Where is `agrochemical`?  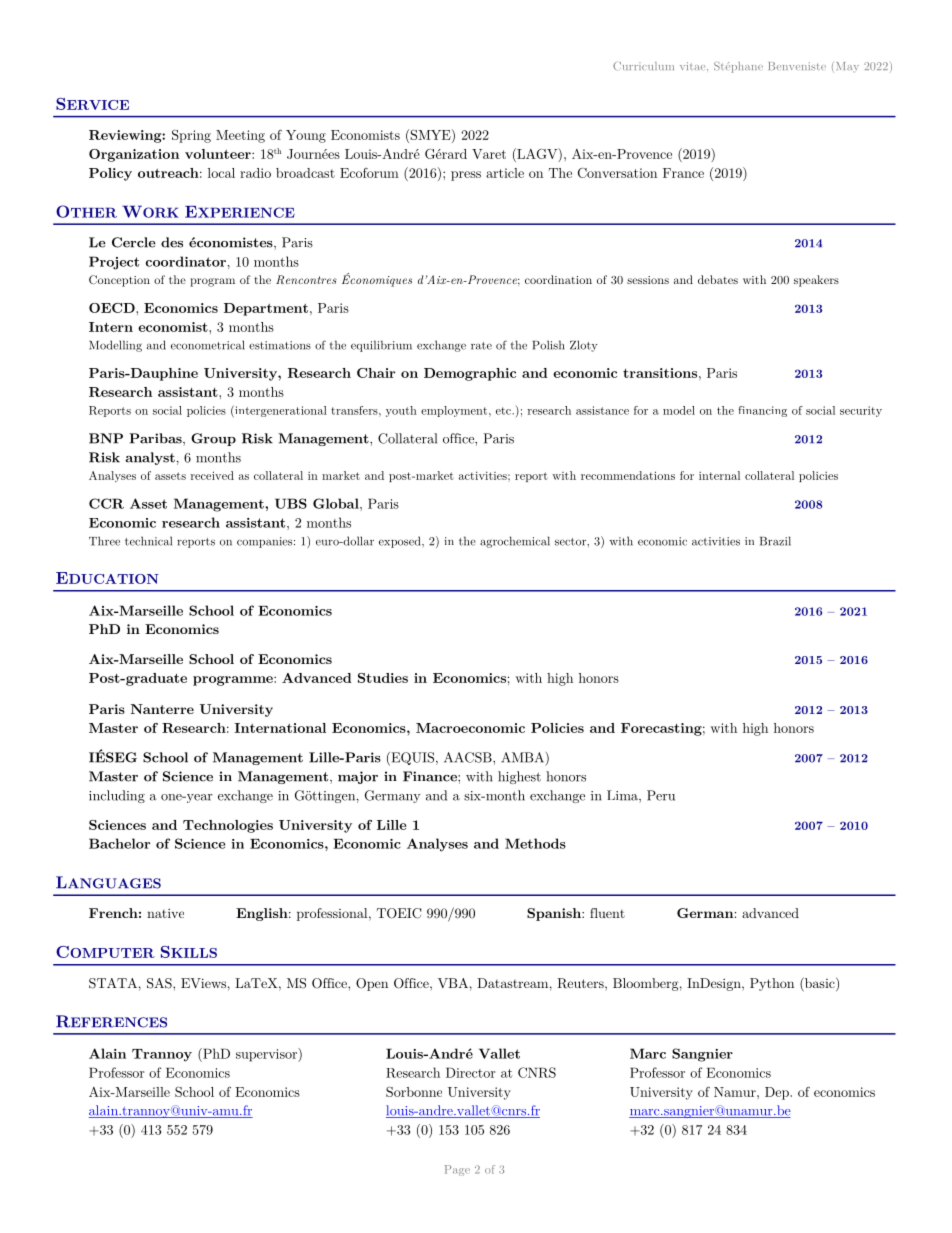 agrochemical is located at coordinates (515, 542).
